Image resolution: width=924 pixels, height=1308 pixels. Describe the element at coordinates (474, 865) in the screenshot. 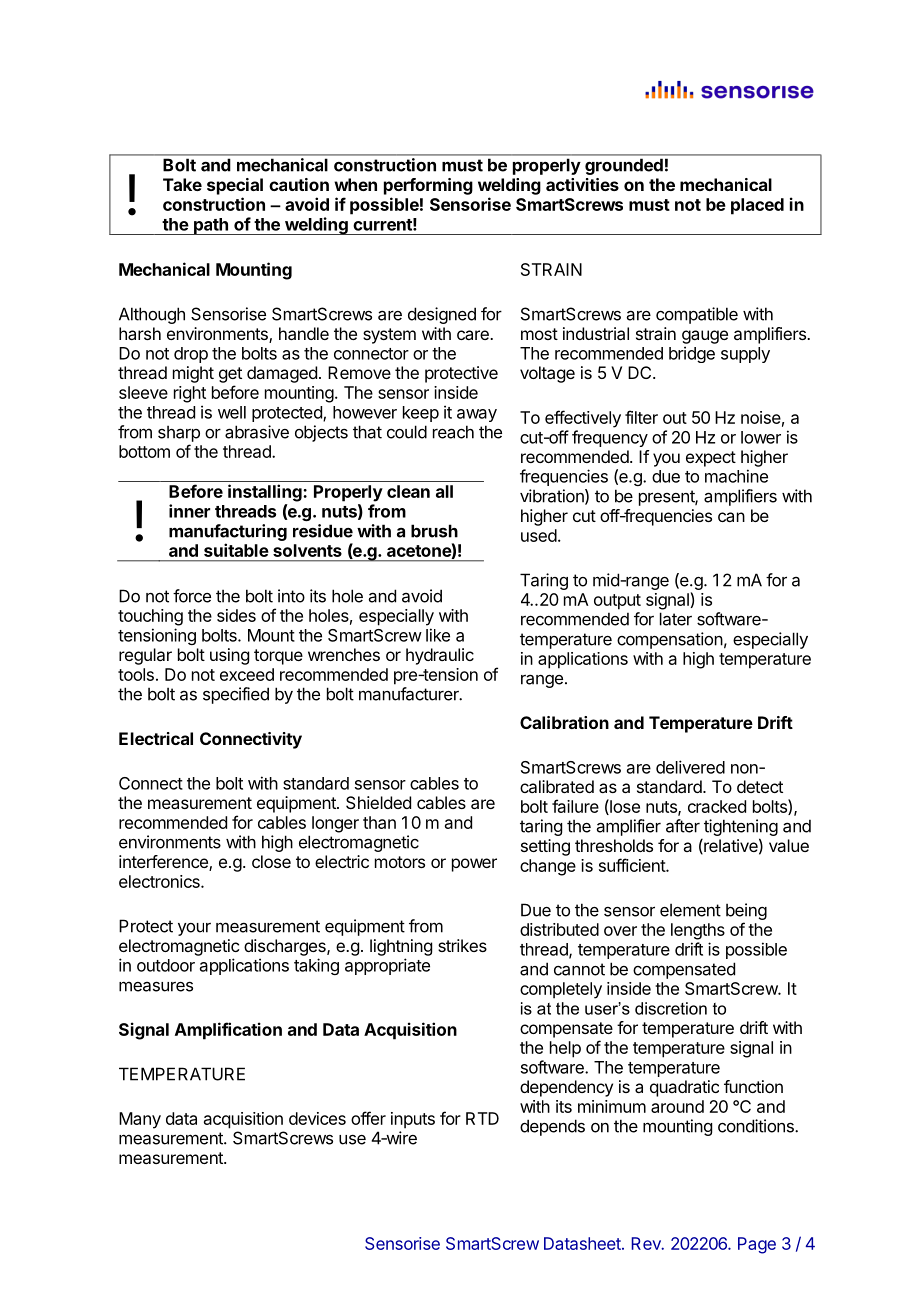

I see `power` at that location.
